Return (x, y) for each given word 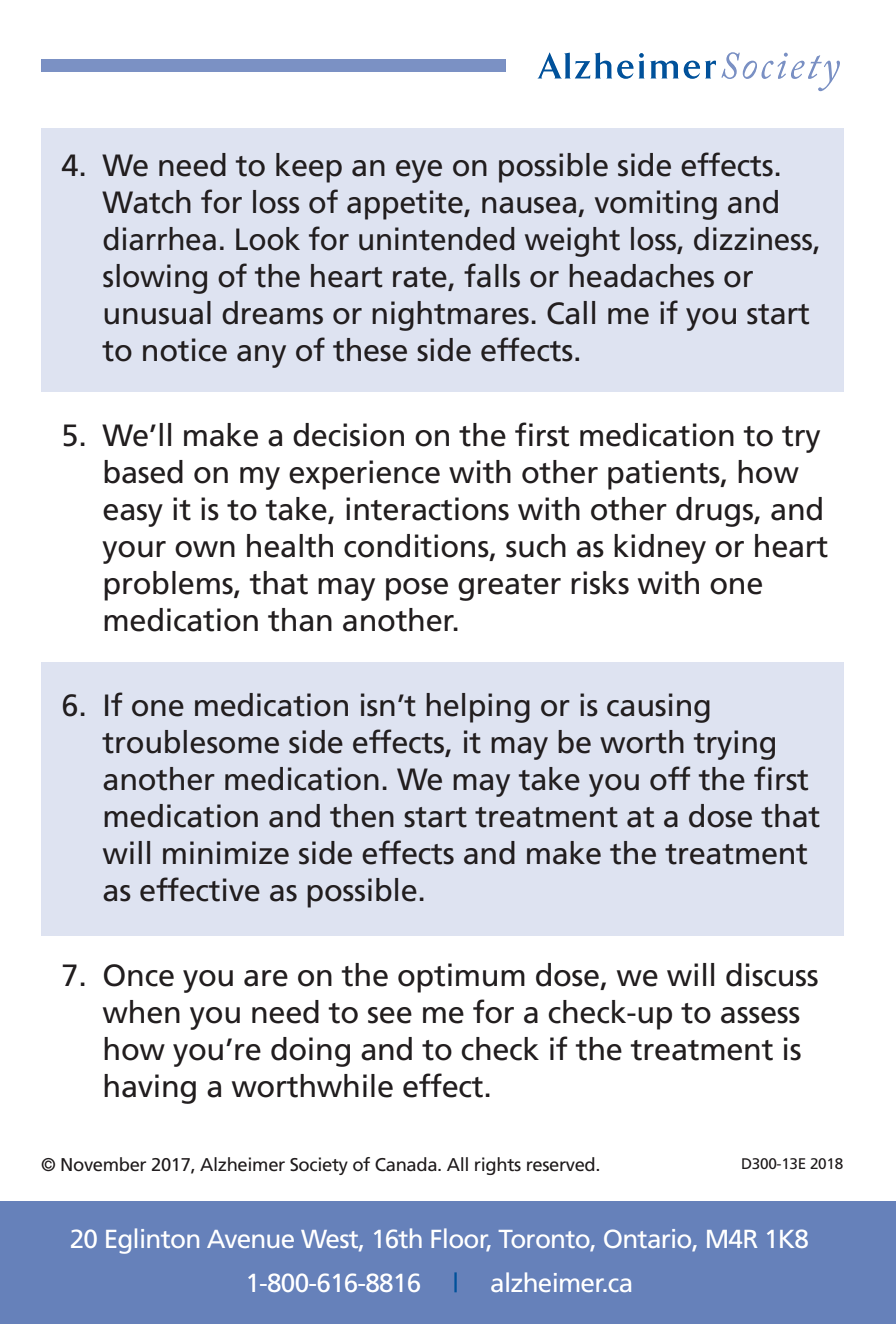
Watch (146, 202)
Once (139, 975)
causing (658, 708)
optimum (461, 978)
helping (478, 708)
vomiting (656, 205)
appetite (406, 205)
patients (665, 475)
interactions (427, 509)
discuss (772, 975)
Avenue (250, 1239)
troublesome (190, 742)
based (143, 472)
